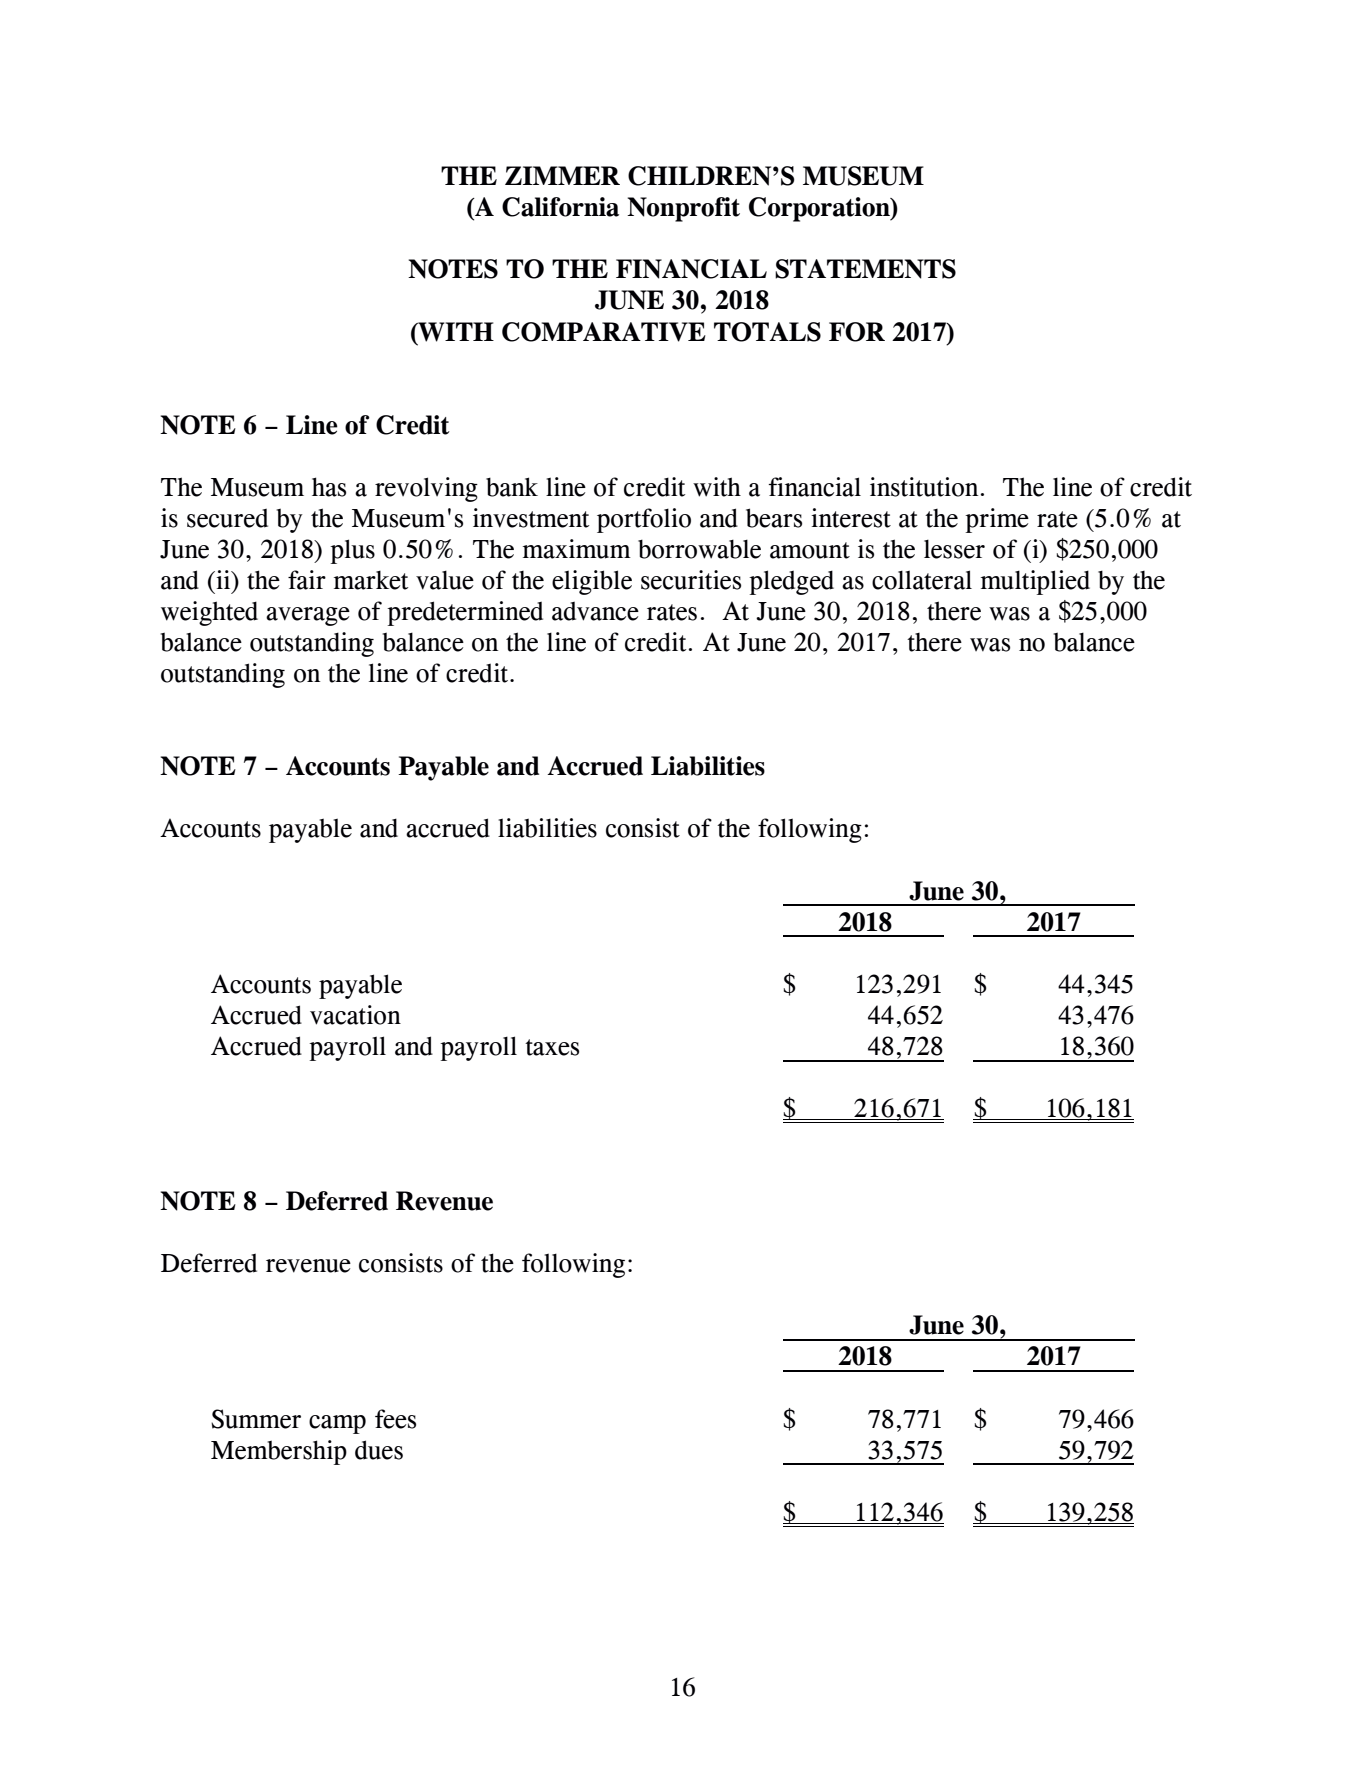 Image resolution: width=1365 pixels, height=1767 pixels. Describe the element at coordinates (355, 1015) in the image. I see `vacation` at that location.
